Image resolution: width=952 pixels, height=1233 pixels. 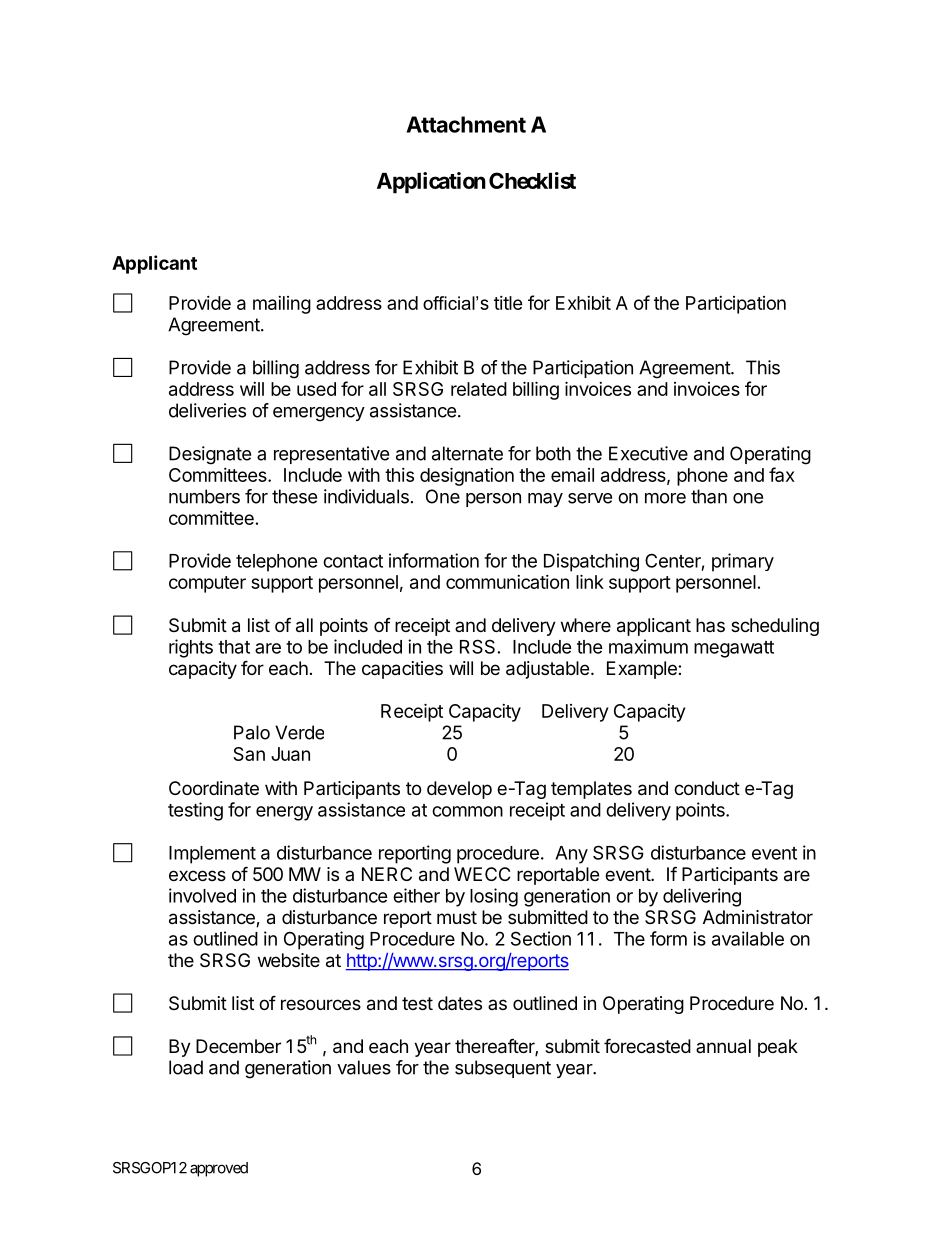 What do you see at coordinates (459, 790) in the image?
I see `develop` at bounding box center [459, 790].
